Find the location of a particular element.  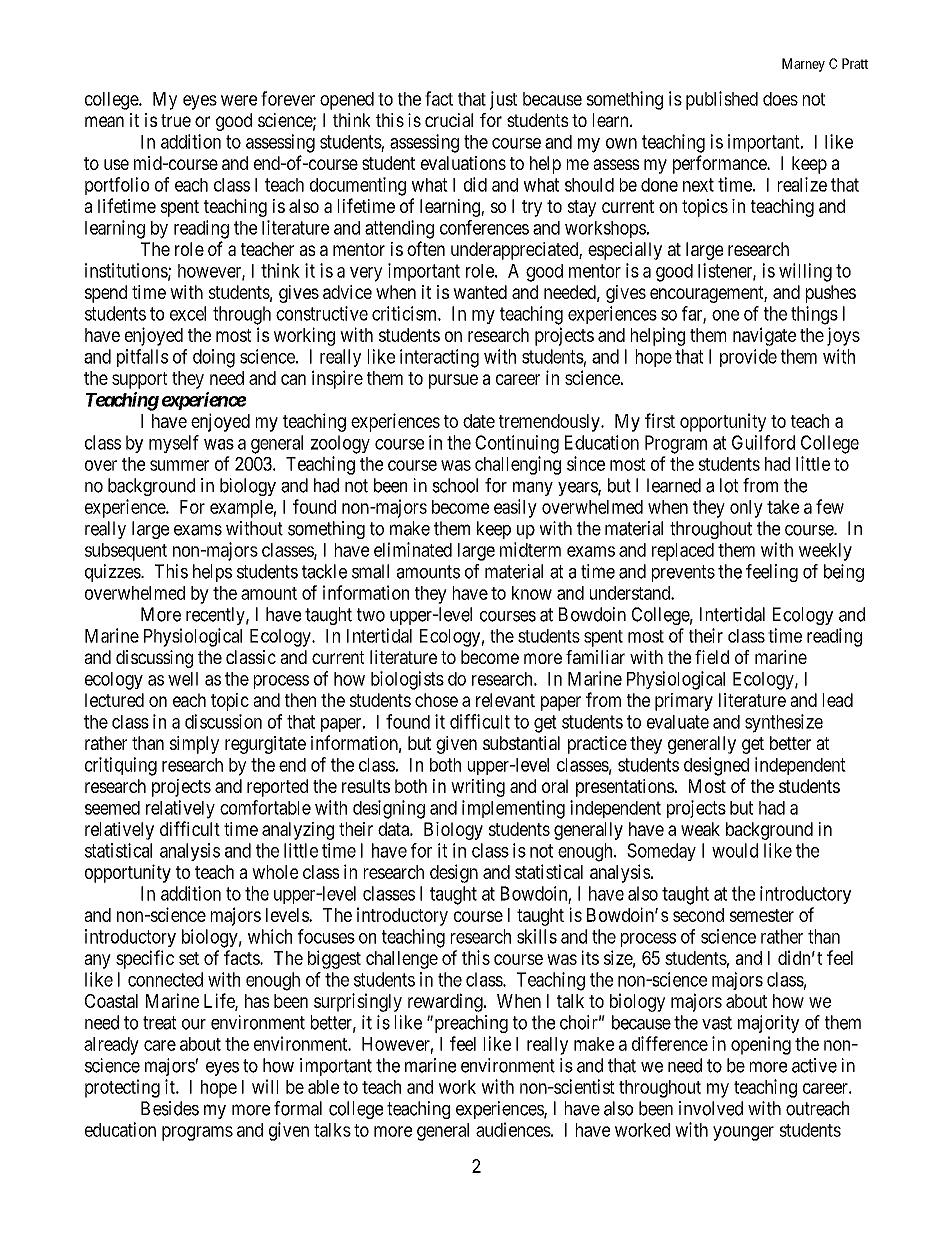

writing is located at coordinates (478, 788).
